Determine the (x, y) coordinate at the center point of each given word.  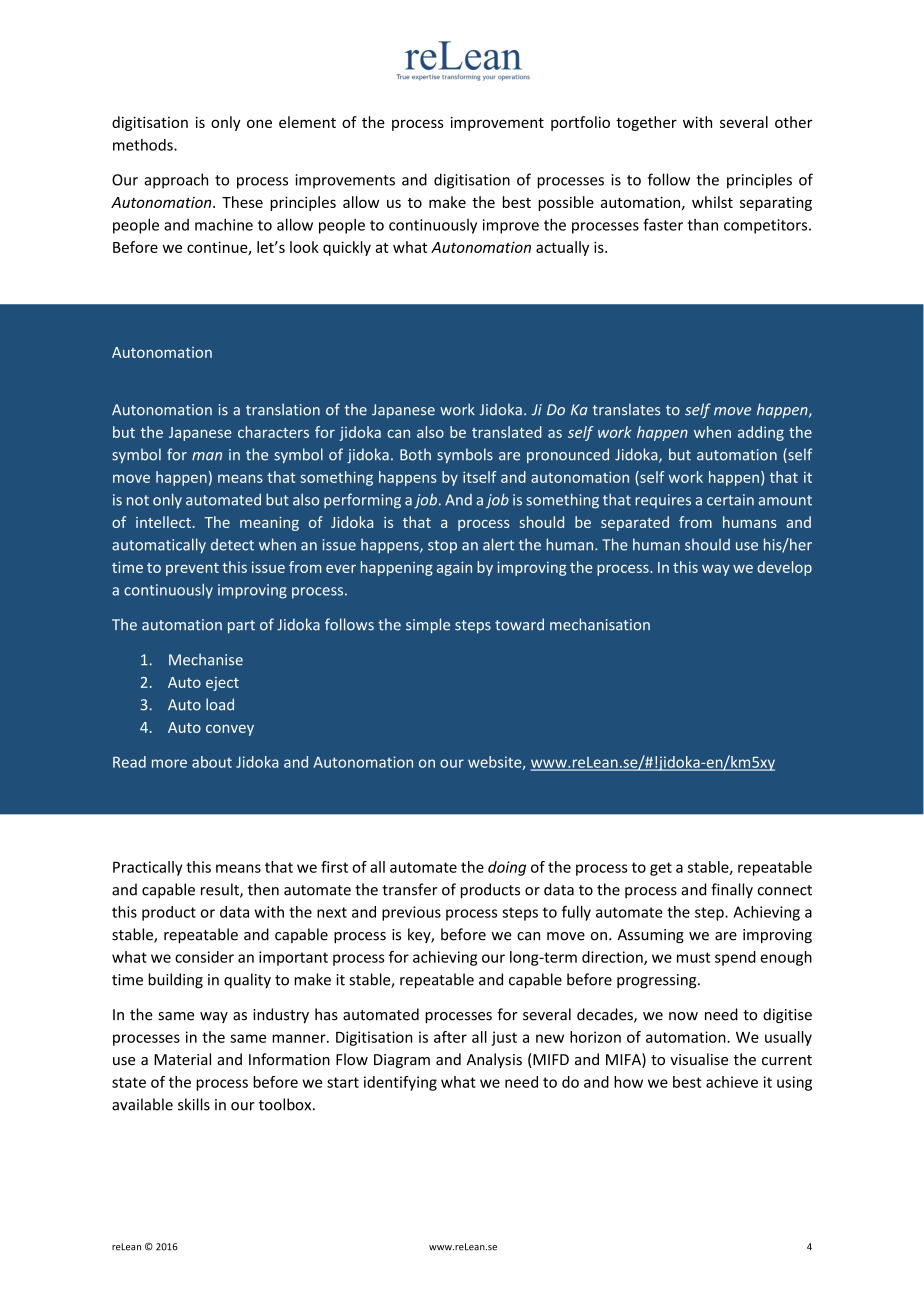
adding (761, 433)
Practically (148, 868)
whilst (712, 202)
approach (176, 181)
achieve (732, 1082)
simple (428, 625)
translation (283, 409)
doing (507, 868)
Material (182, 1059)
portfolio (580, 123)
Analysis (494, 1060)
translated (507, 432)
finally (732, 891)
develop (784, 568)
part (241, 626)
